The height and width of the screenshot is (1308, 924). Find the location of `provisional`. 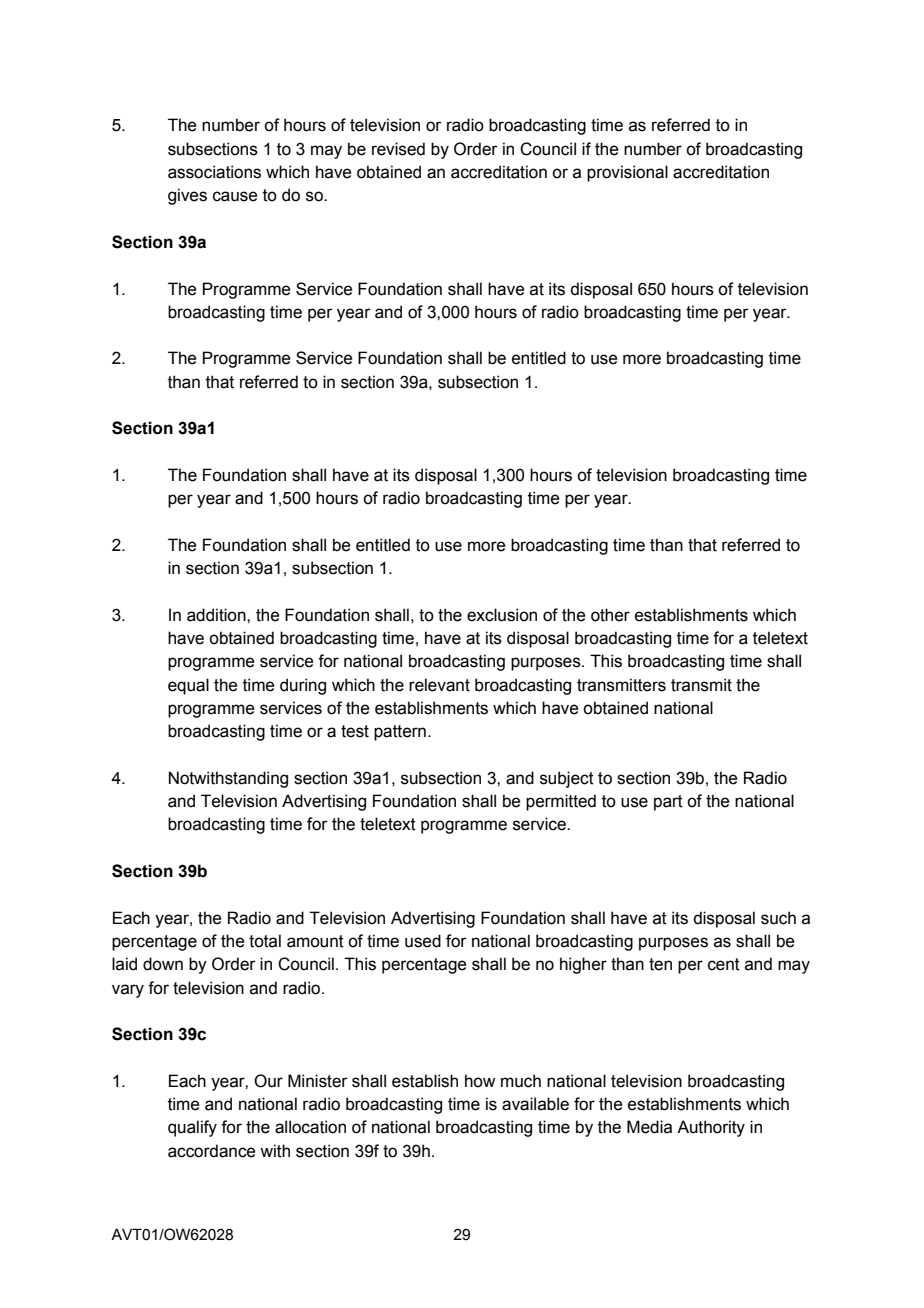

provisional is located at coordinates (627, 173).
